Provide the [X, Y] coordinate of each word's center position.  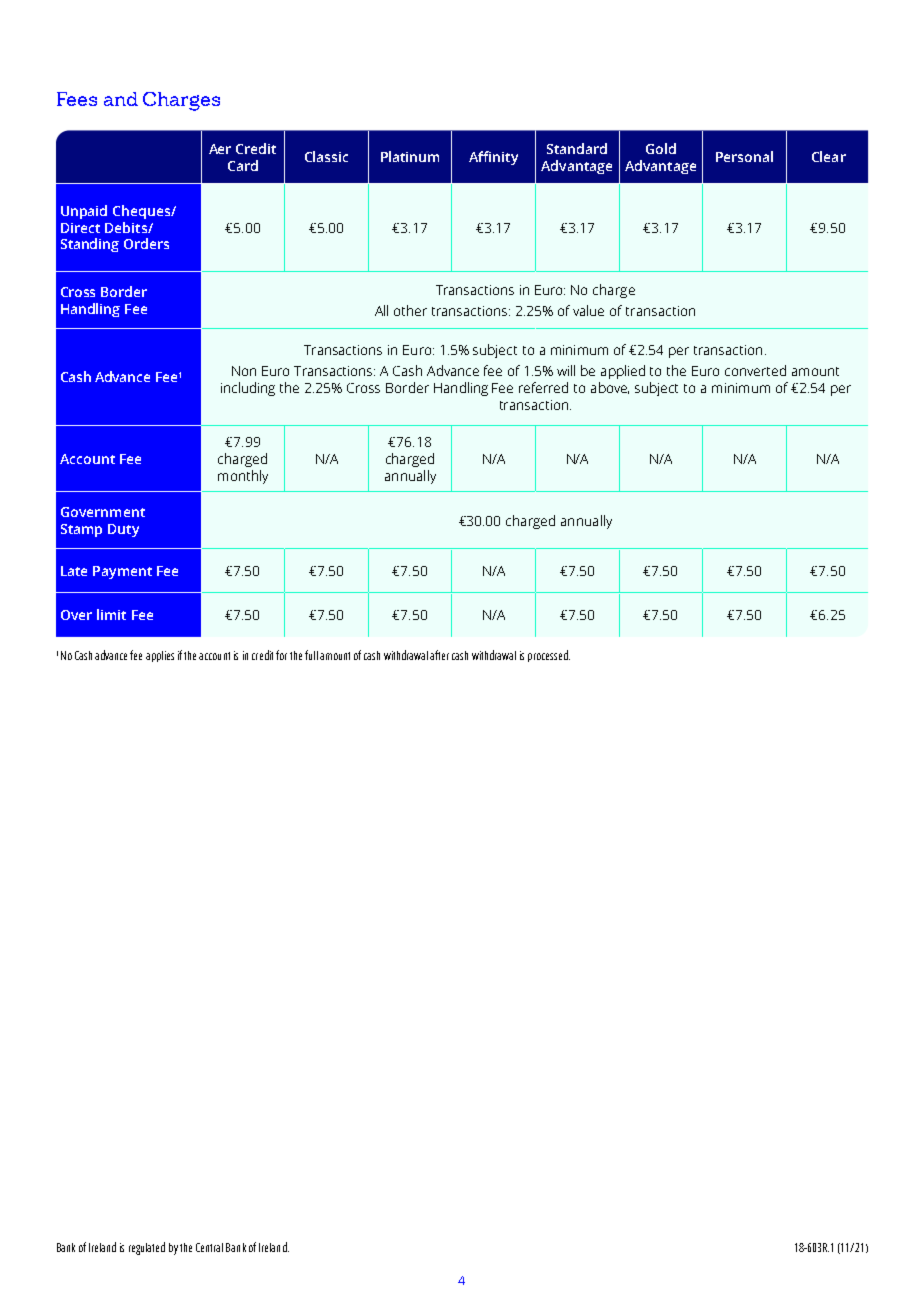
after [439, 655]
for [281, 655]
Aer [220, 149]
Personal [744, 156]
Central [209, 1247]
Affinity [493, 158]
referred [543, 387]
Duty [123, 530]
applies [160, 656]
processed [549, 656]
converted [755, 370]
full [311, 655]
